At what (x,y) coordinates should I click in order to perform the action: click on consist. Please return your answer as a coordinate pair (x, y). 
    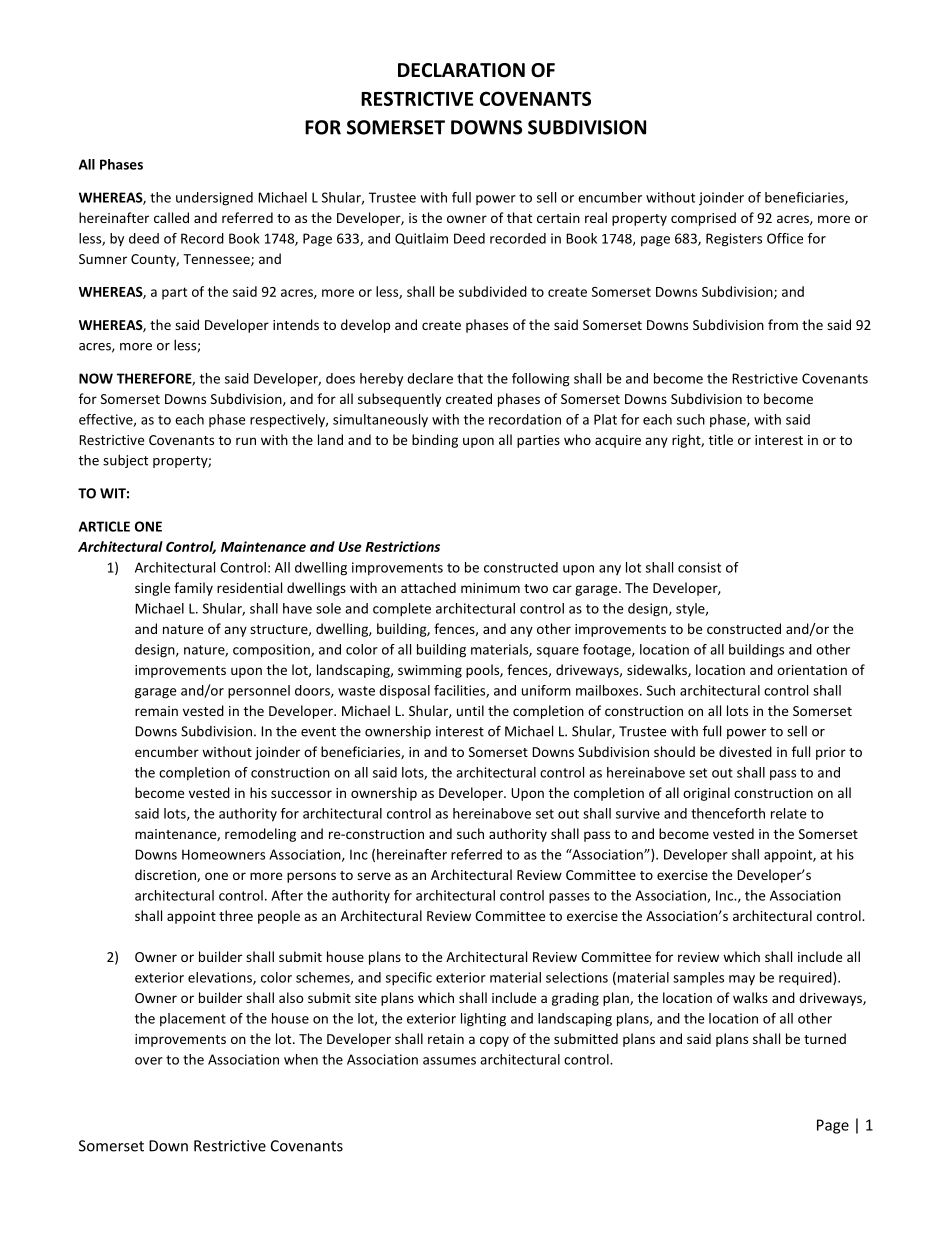
    Looking at the image, I should click on (699, 567).
